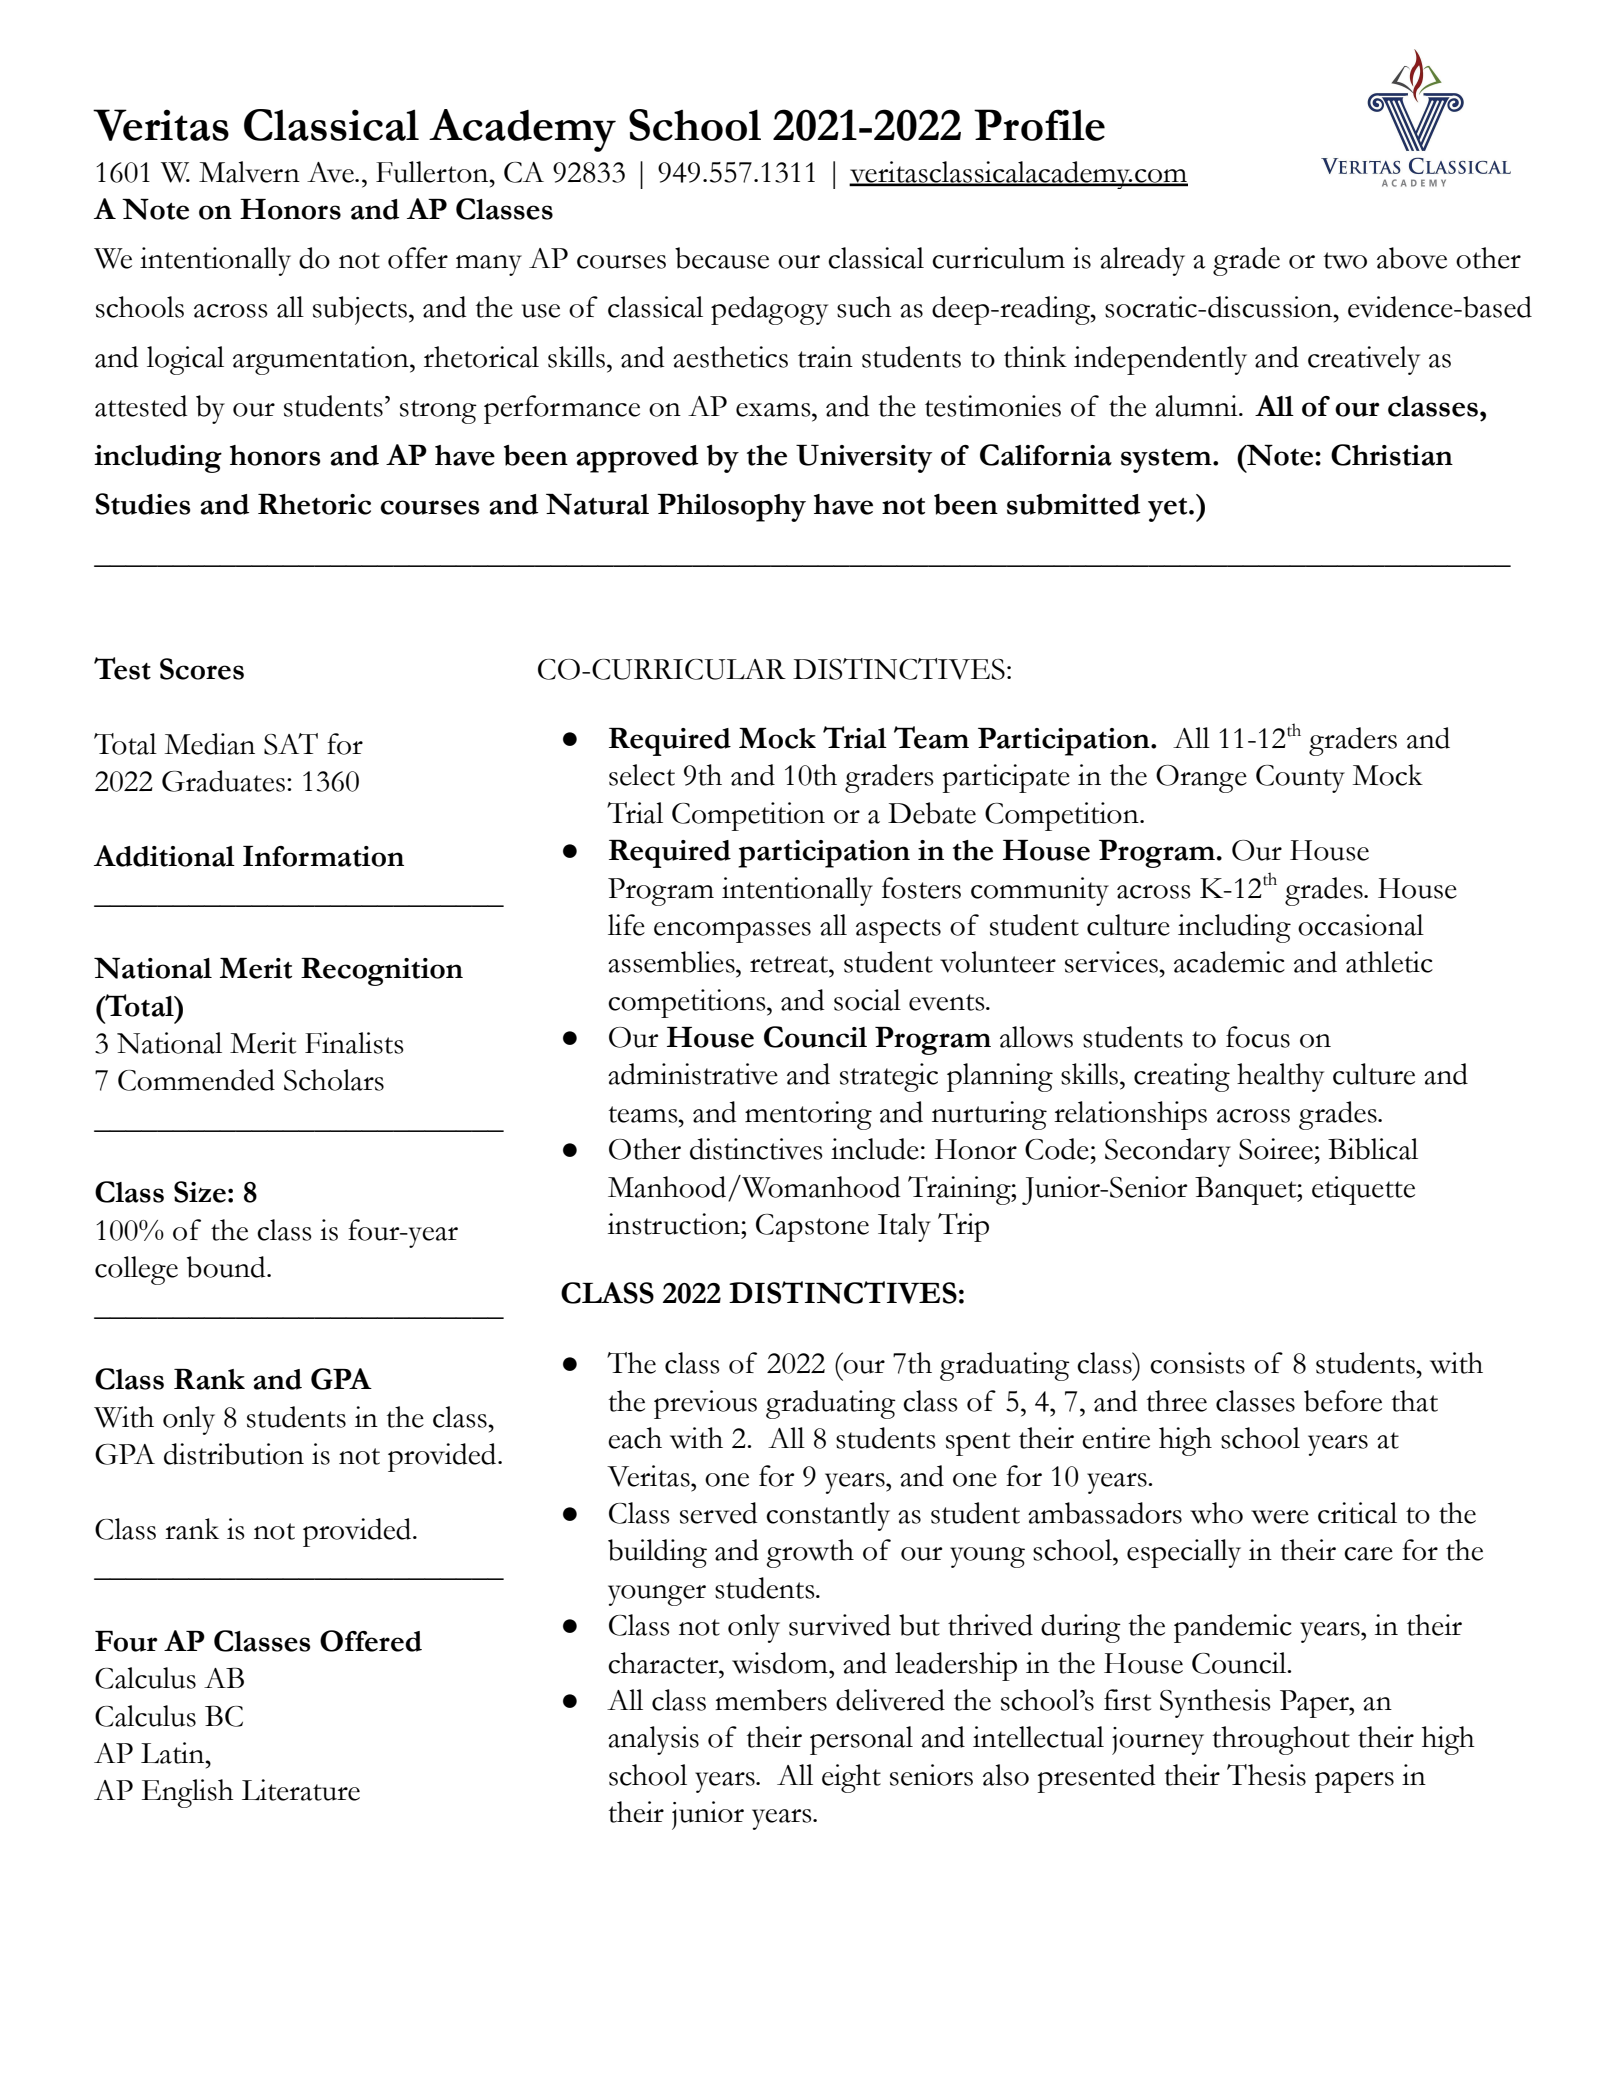 This image has height=2077, width=1605. Describe the element at coordinates (722, 258) in the image. I see `because` at that location.
